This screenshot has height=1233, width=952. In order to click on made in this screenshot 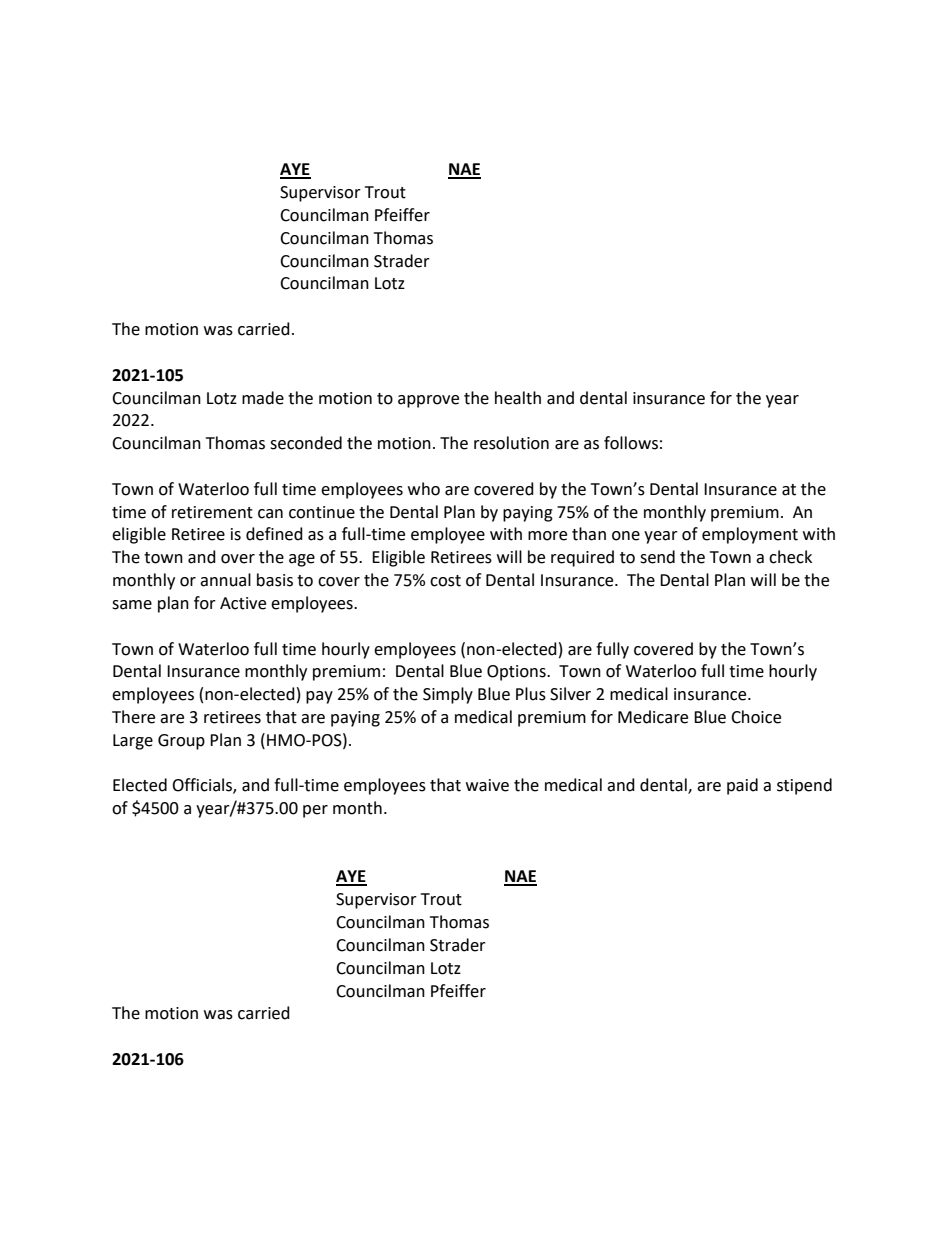, I will do `click(263, 398)`.
